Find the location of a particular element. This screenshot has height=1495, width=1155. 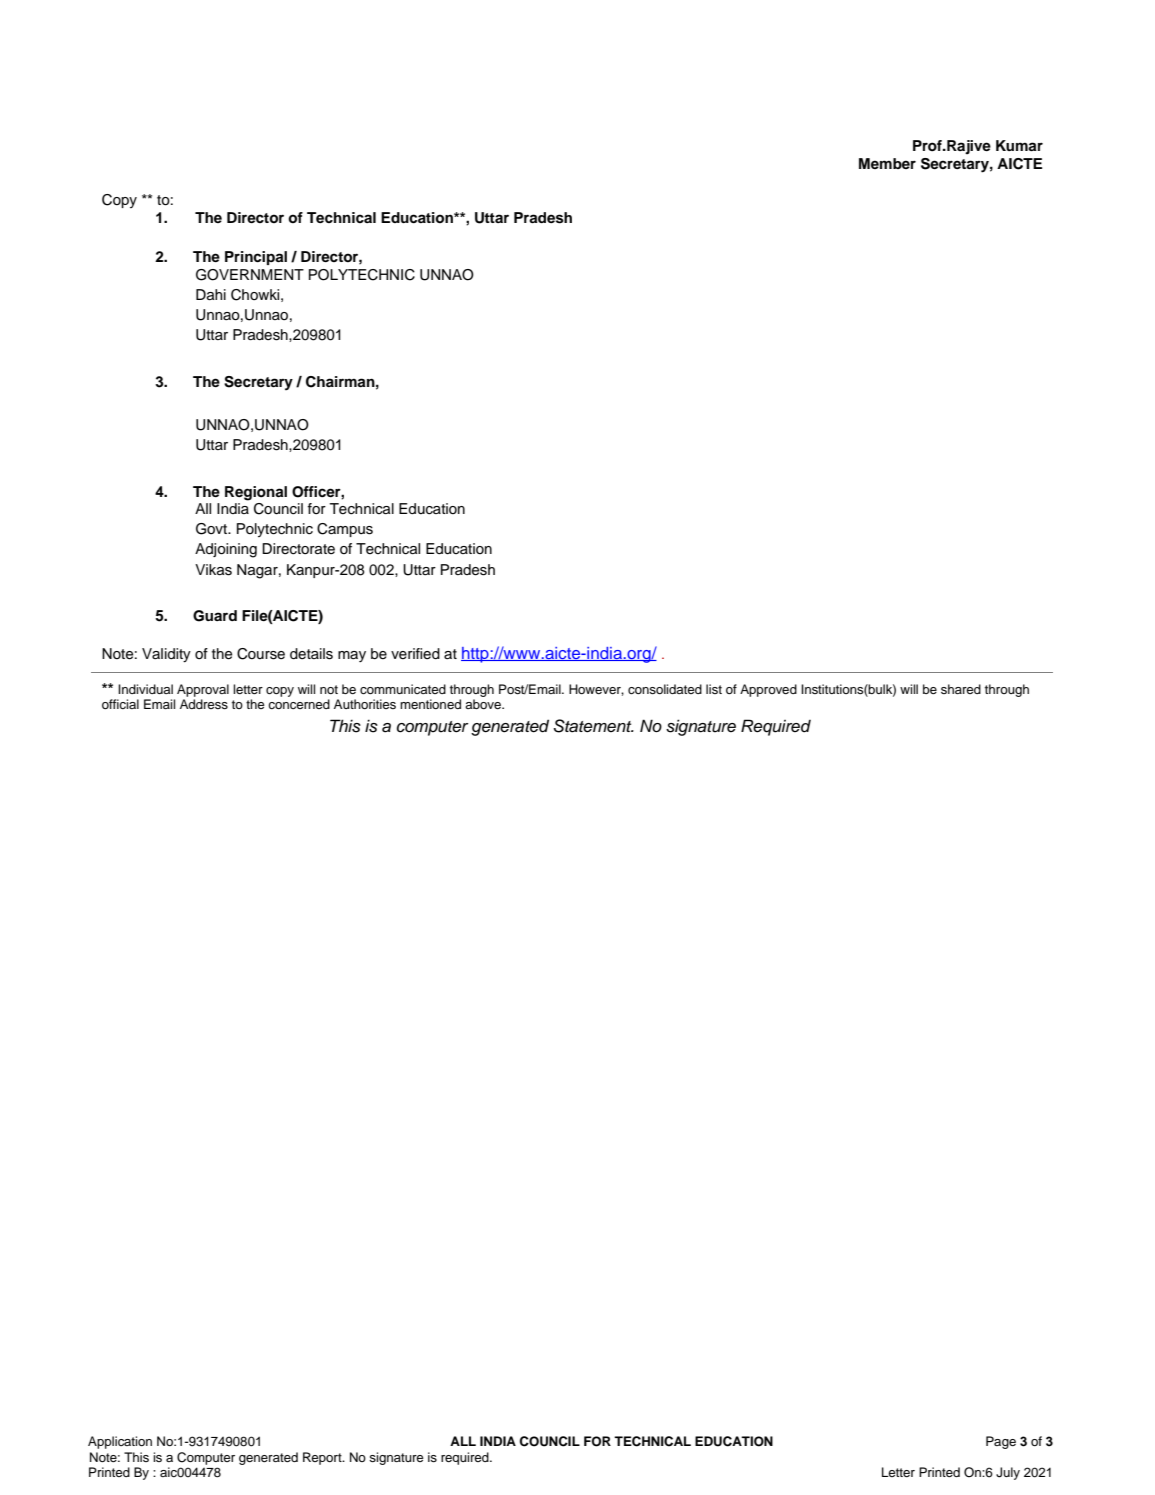

Member is located at coordinates (887, 163).
